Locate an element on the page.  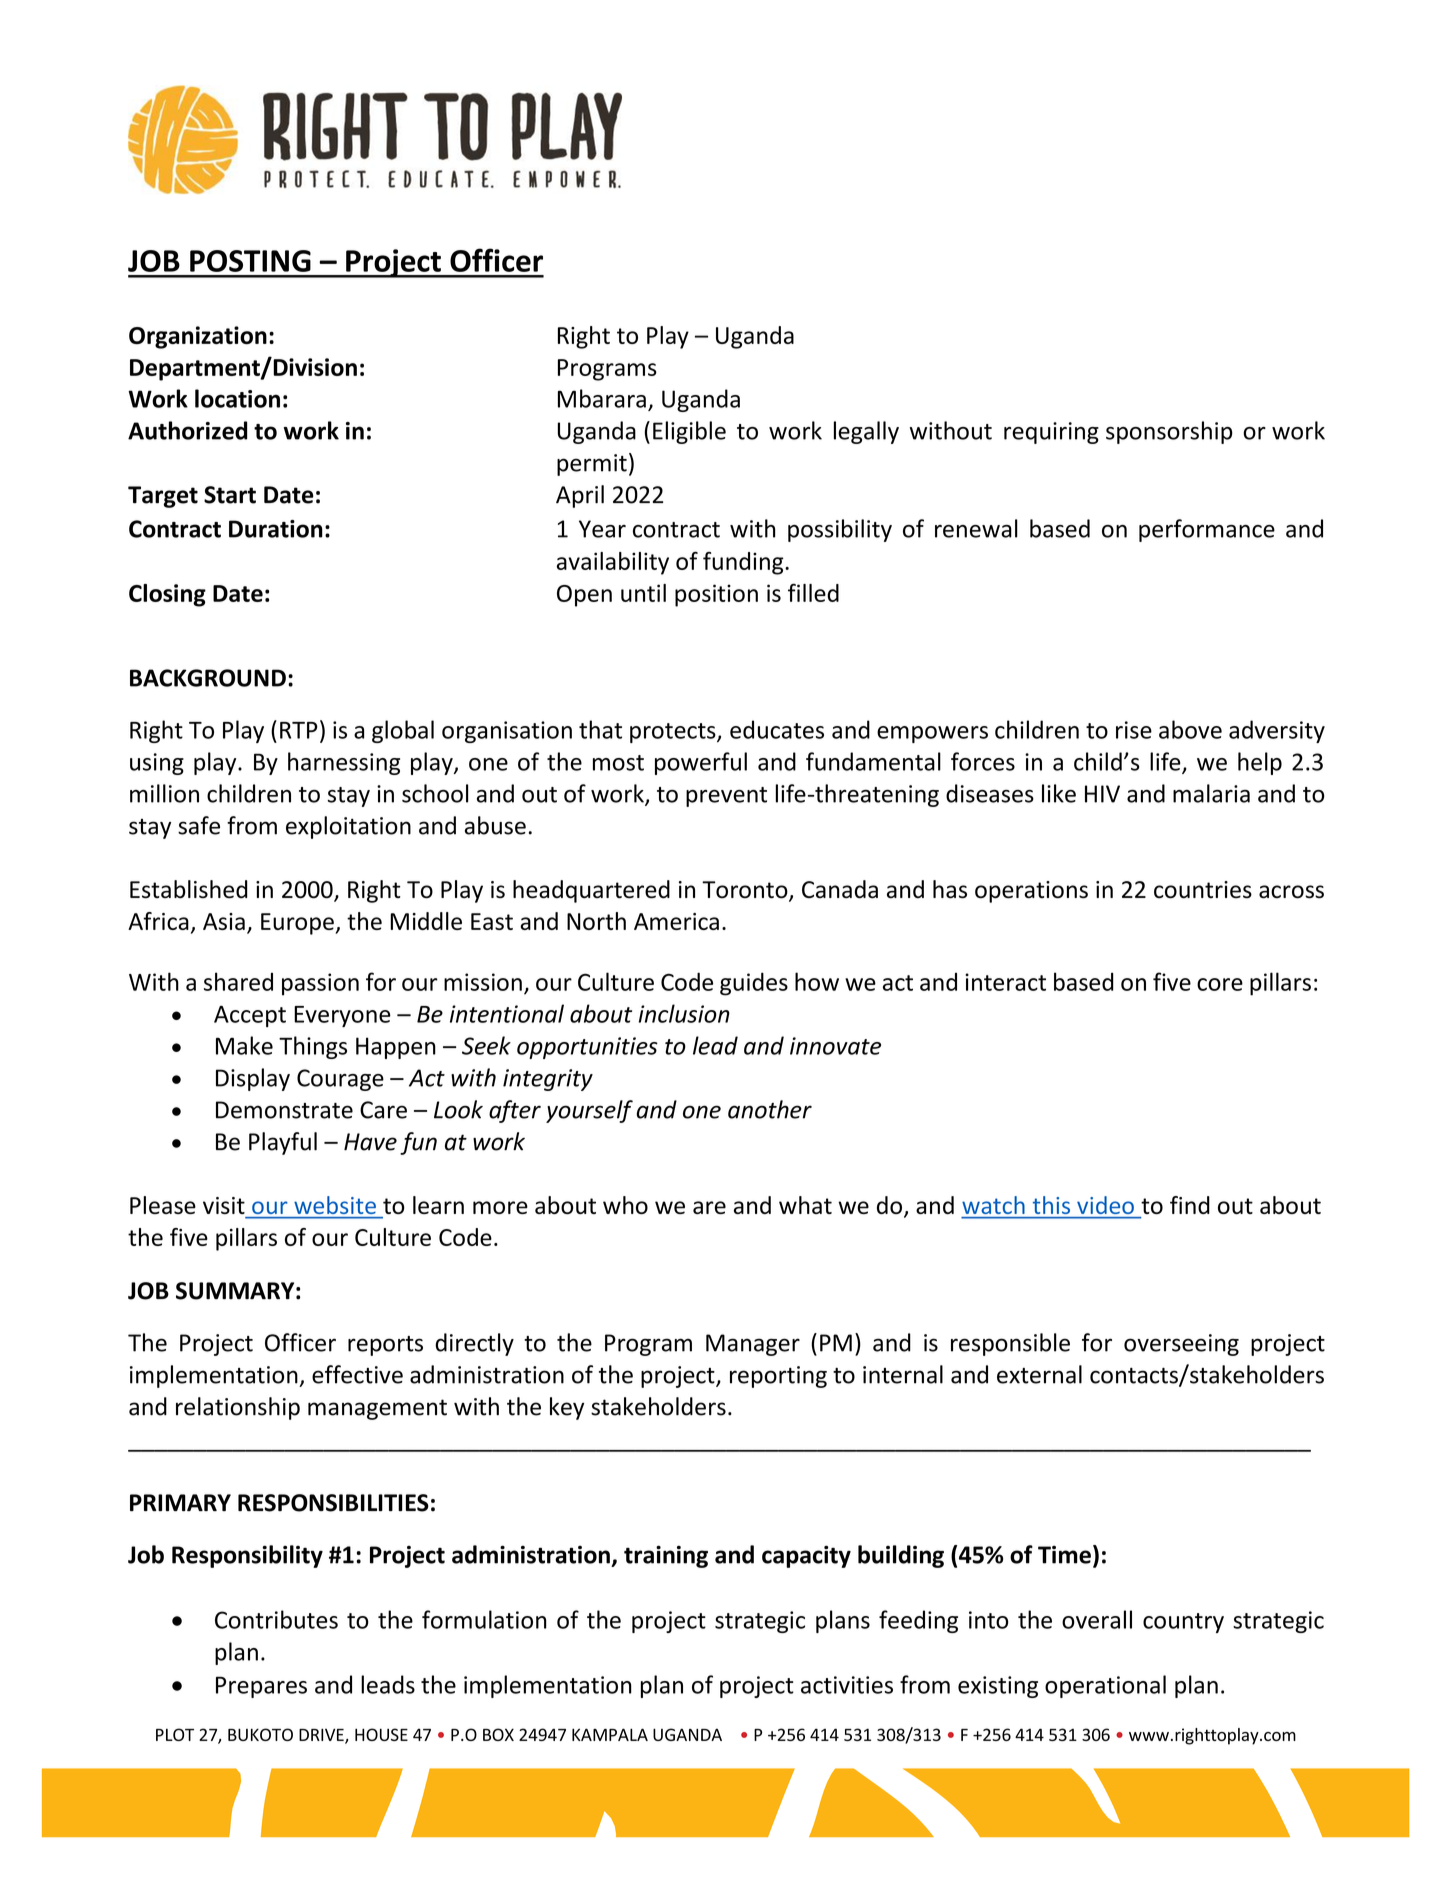
sponsorship is located at coordinates (1169, 432).
